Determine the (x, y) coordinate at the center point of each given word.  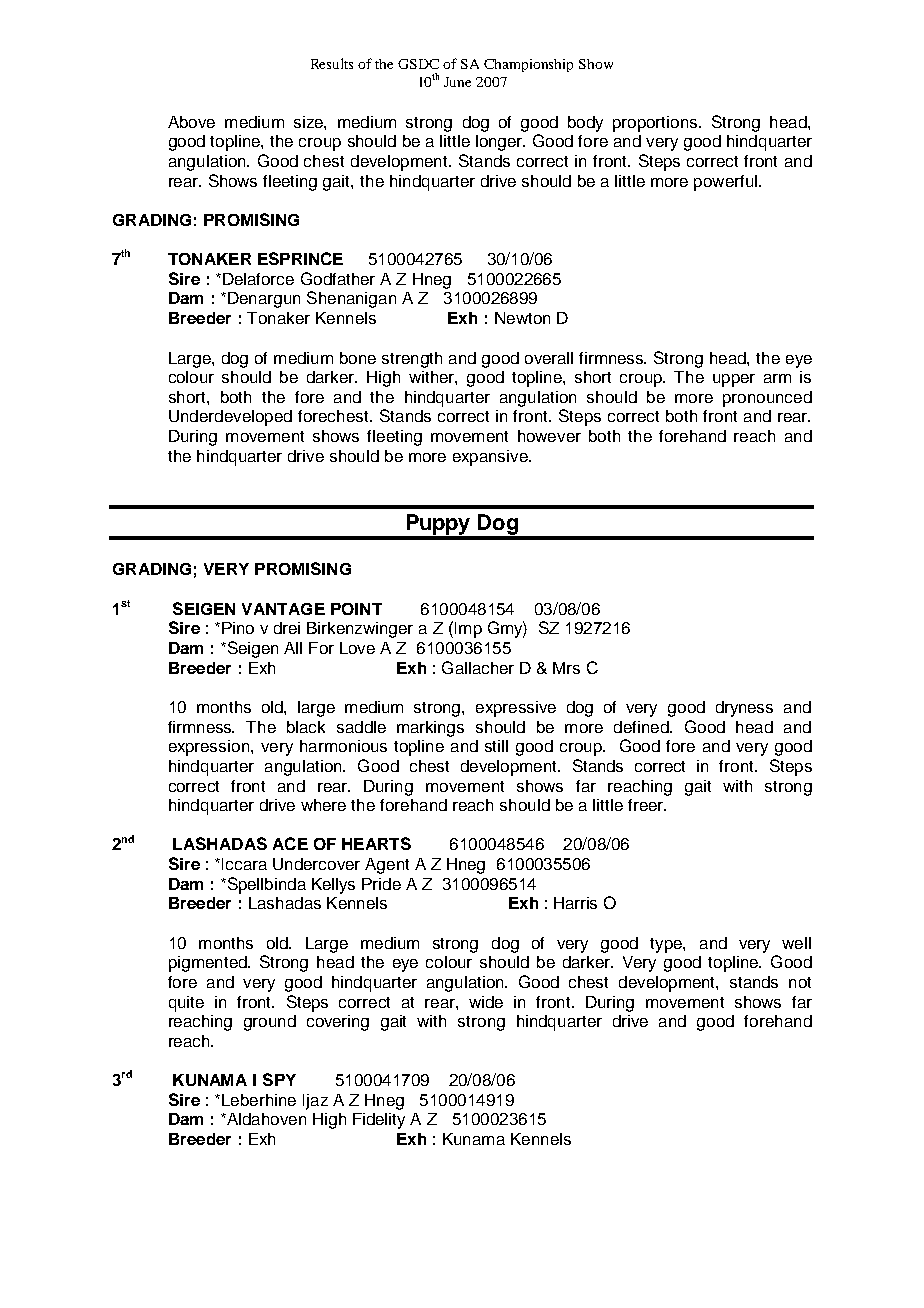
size (309, 122)
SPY (279, 1079)
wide (486, 1002)
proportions (656, 124)
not (800, 982)
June (457, 82)
